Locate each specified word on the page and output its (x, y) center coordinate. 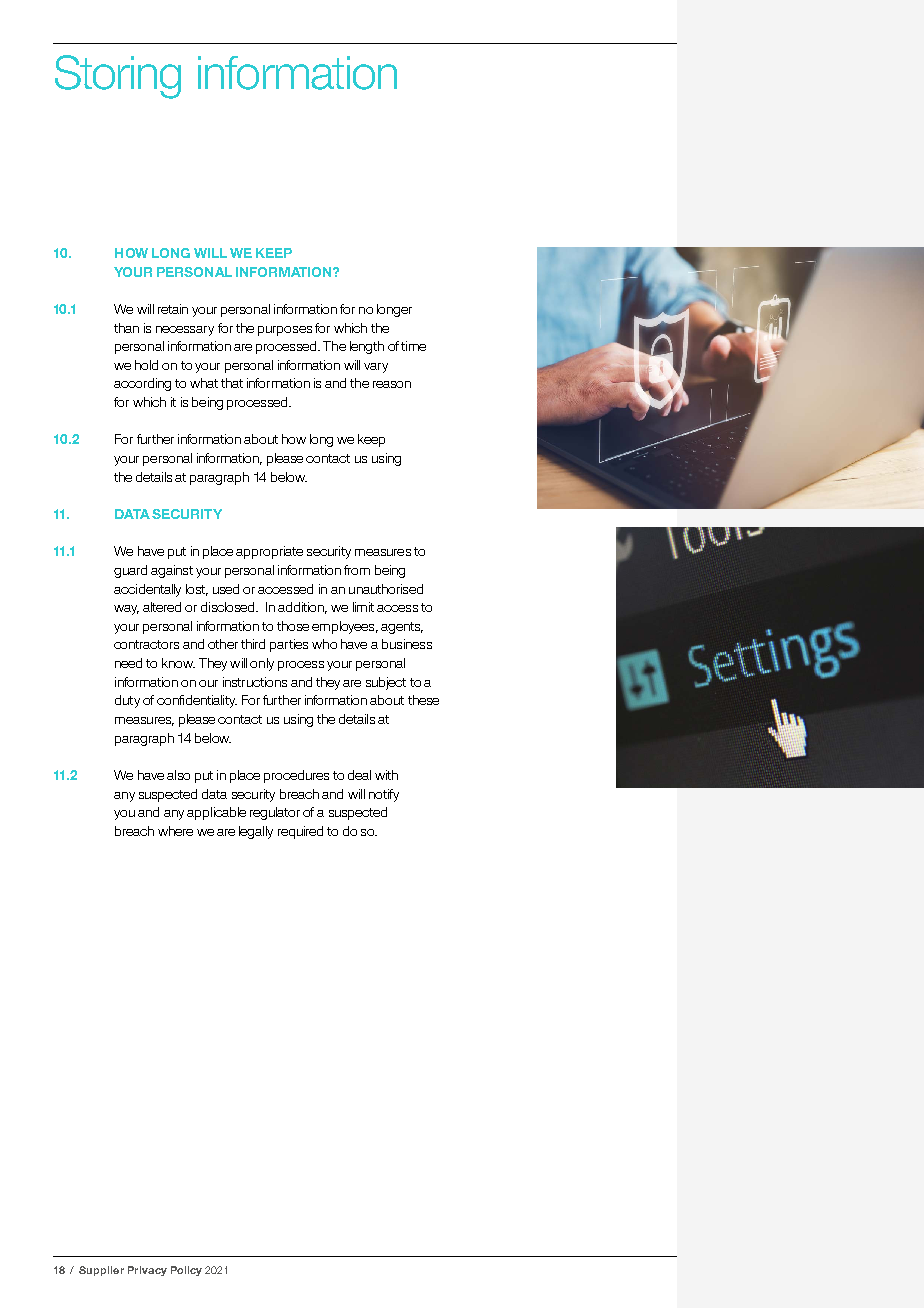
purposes (285, 331)
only (262, 664)
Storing (118, 77)
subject (386, 683)
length (367, 347)
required (300, 832)
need (128, 663)
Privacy (147, 1271)
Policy (186, 1271)
